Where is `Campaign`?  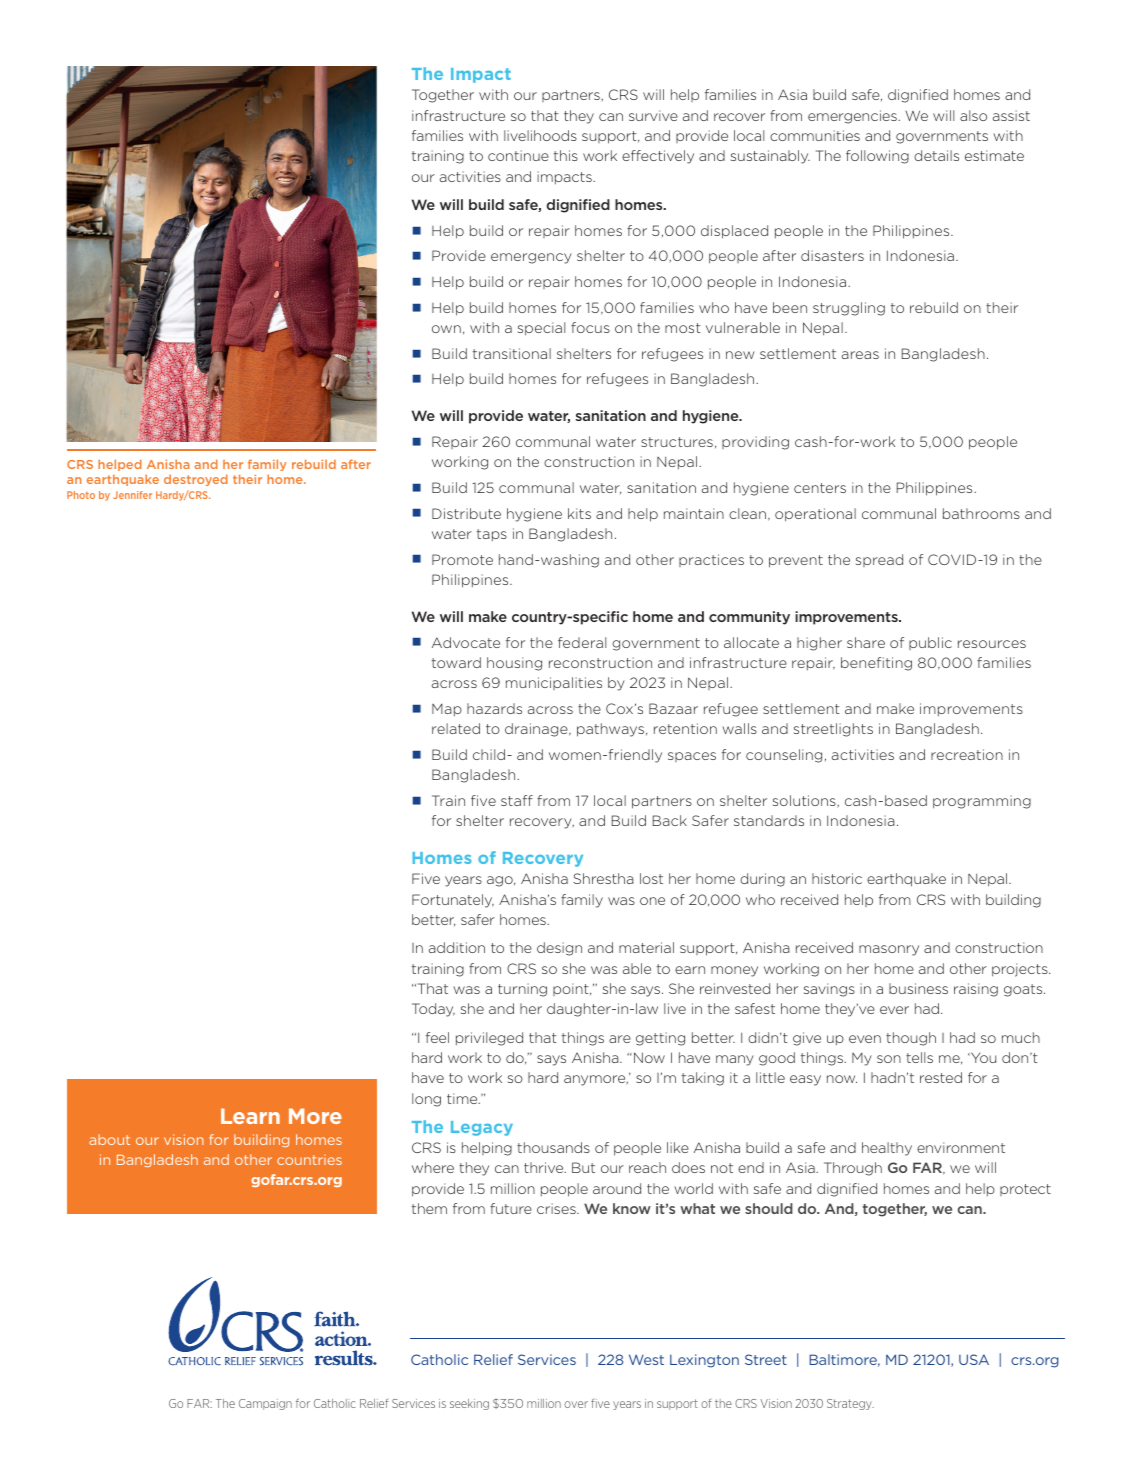
Campaign is located at coordinates (265, 1404).
